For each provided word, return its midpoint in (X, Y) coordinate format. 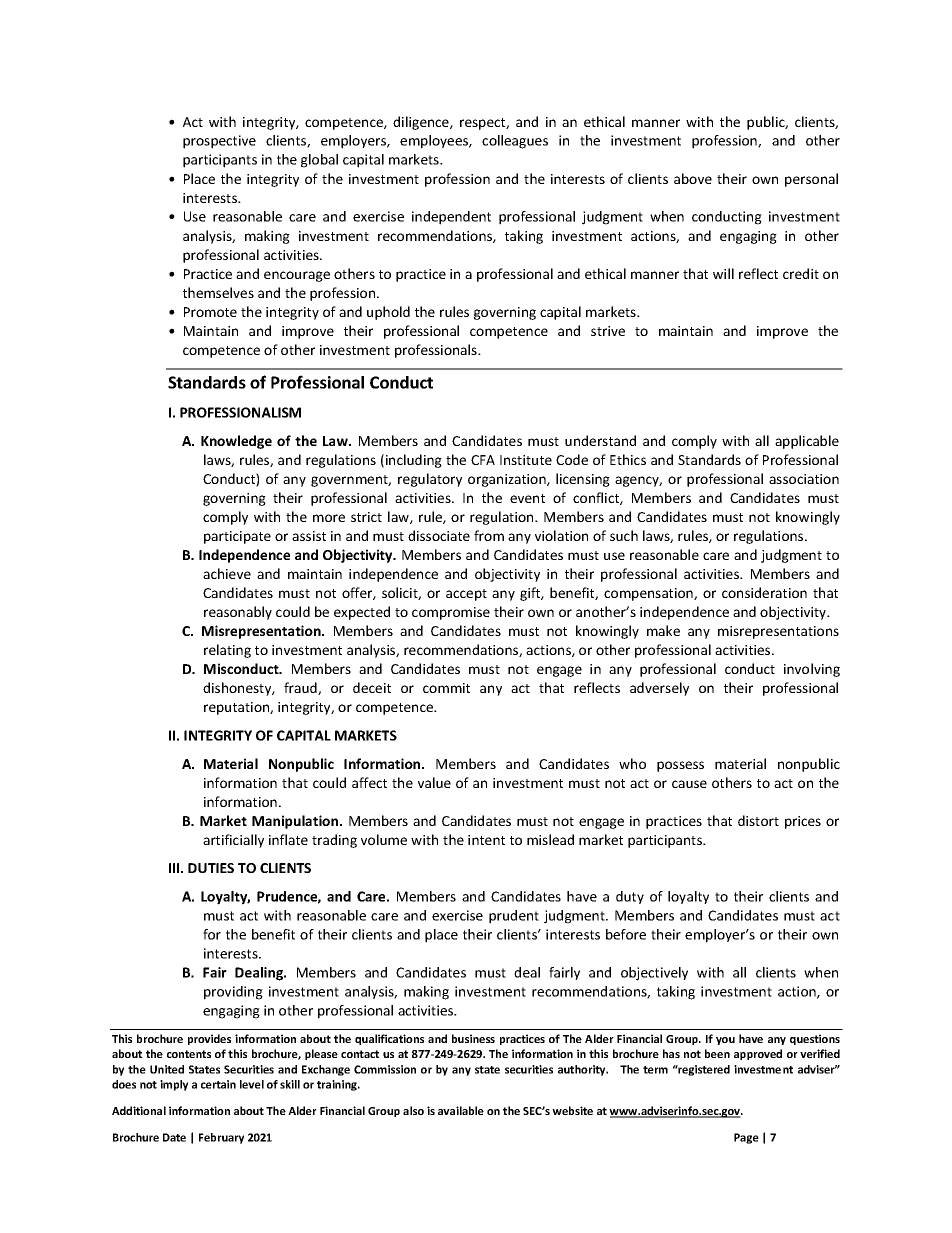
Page (746, 1138)
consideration (764, 592)
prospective (219, 142)
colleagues (515, 142)
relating (227, 651)
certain (218, 1084)
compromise (451, 613)
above (693, 178)
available (461, 1110)
